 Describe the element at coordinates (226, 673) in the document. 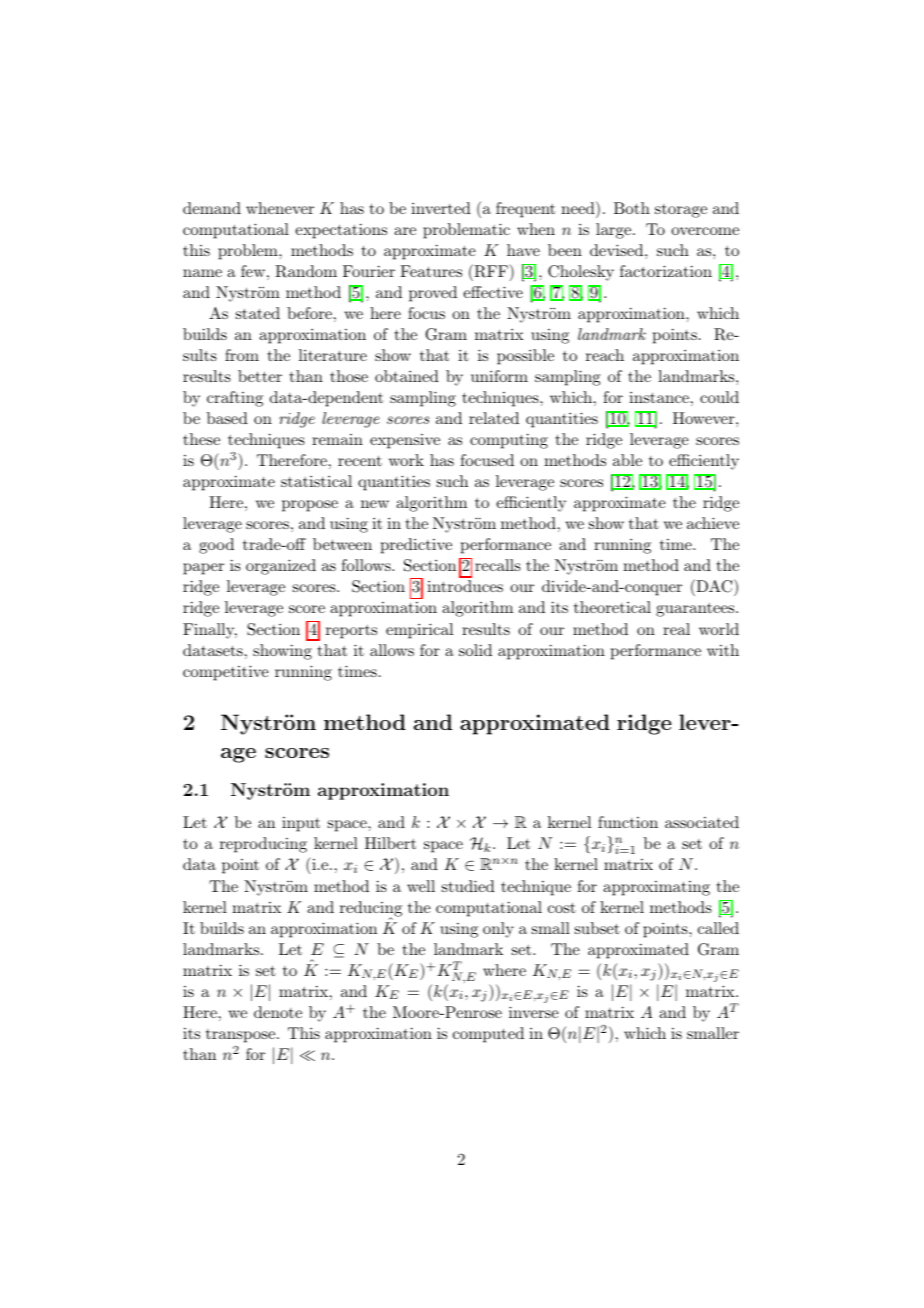

I see `competitive` at that location.
